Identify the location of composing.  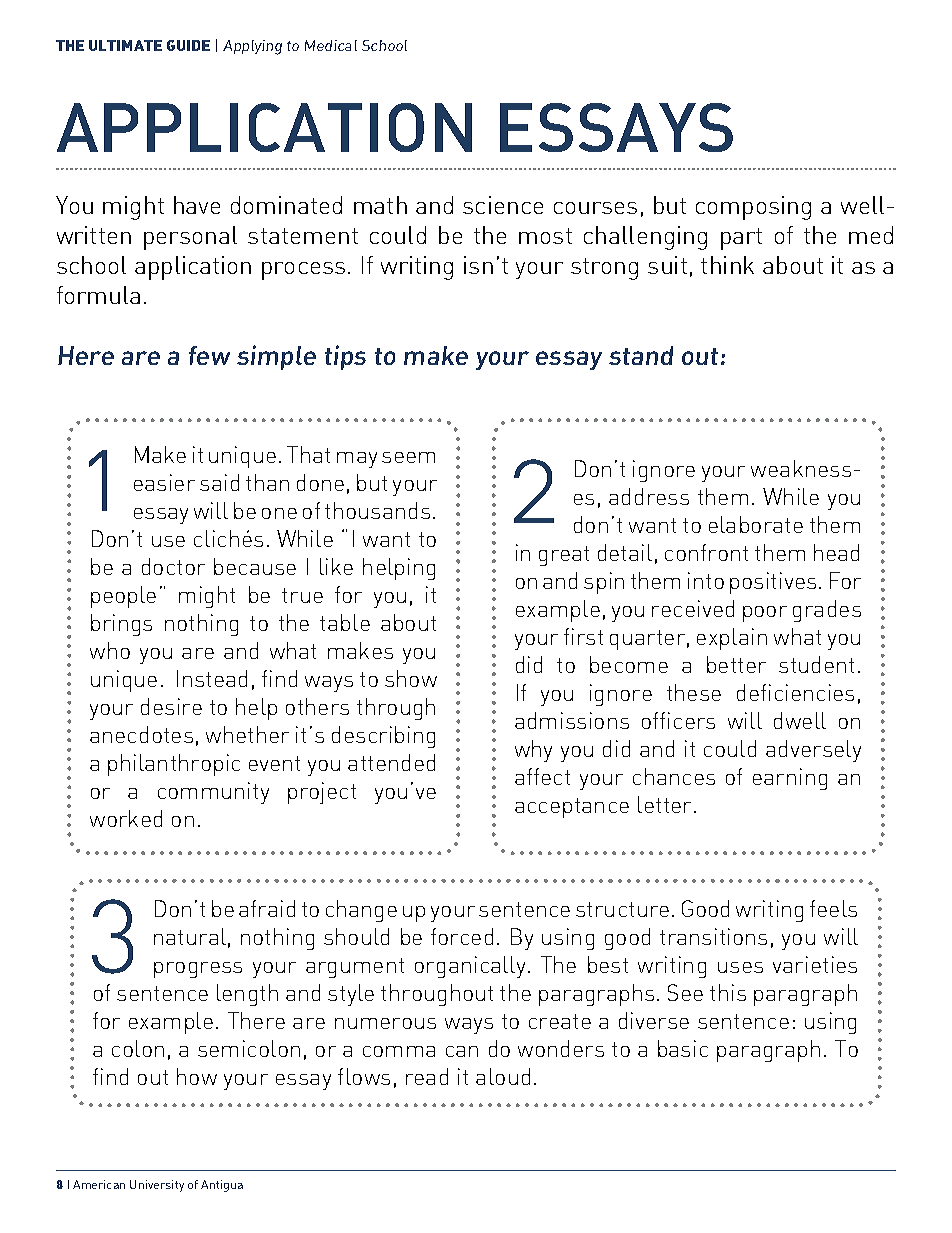
(753, 208).
